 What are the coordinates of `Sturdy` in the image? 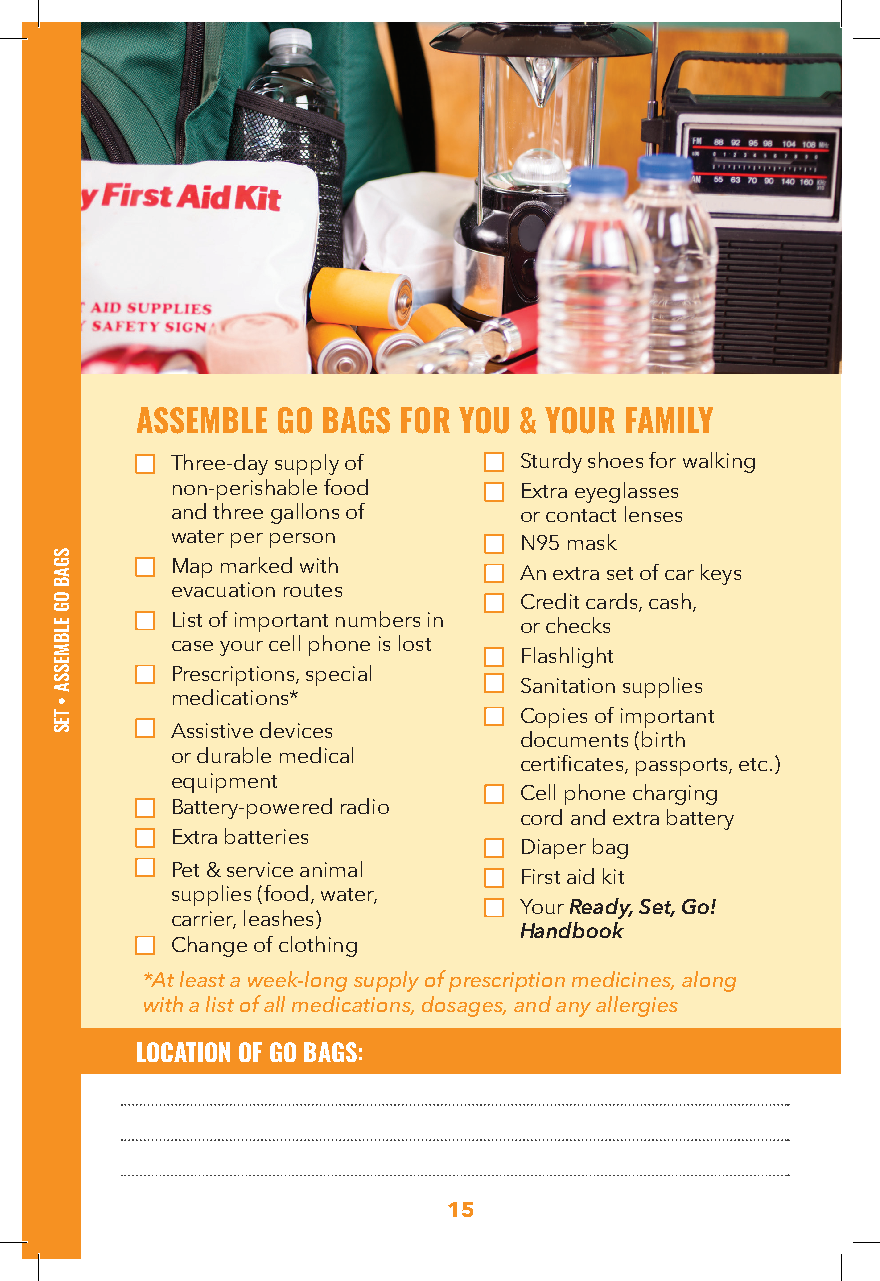 It's located at (551, 462).
